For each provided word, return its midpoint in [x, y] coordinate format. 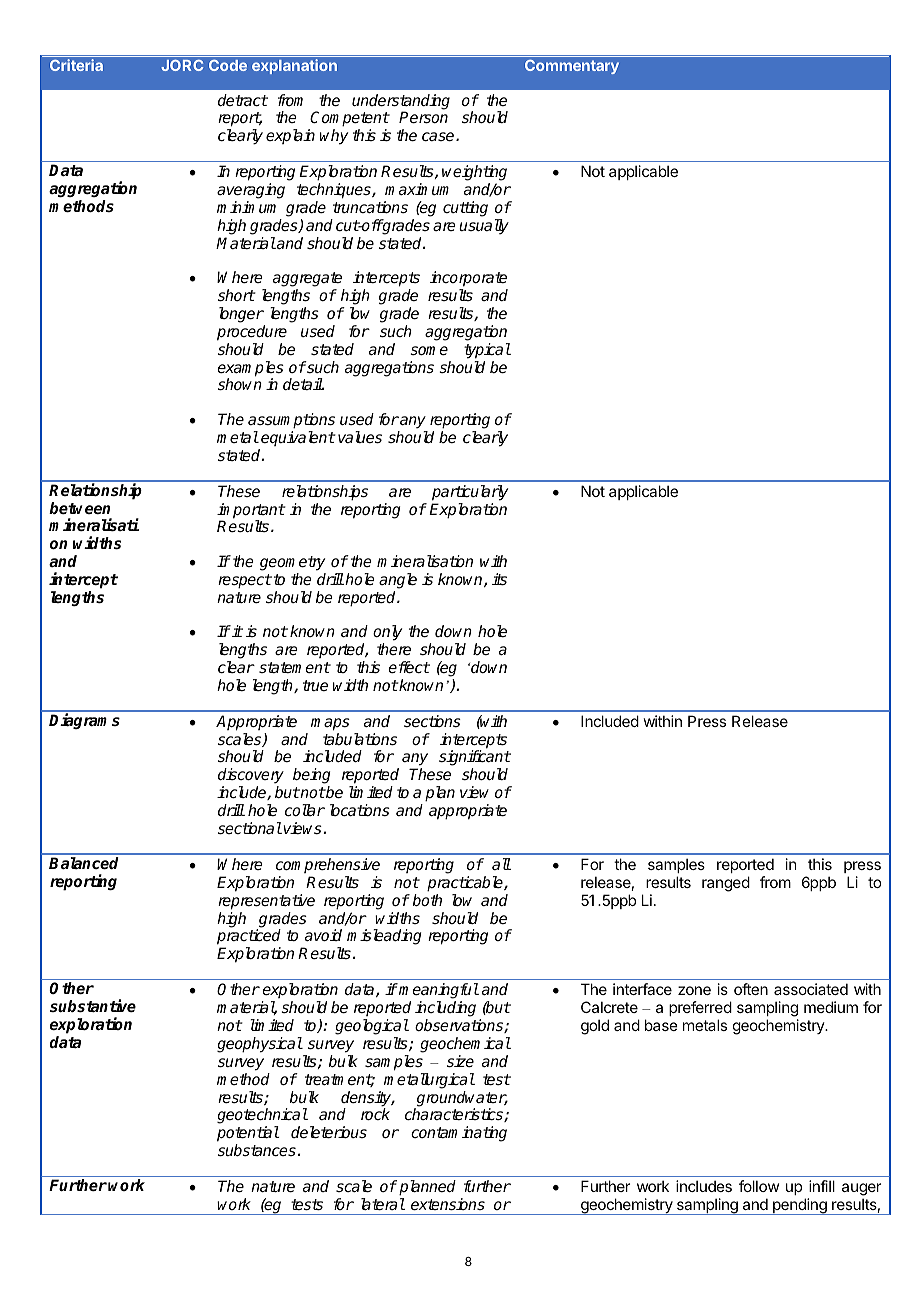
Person [423, 117]
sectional [250, 828]
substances [257, 1150]
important [251, 512]
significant [475, 759]
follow [759, 1186]
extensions [448, 1204]
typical [487, 351]
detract [243, 100]
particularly [470, 493]
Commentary [572, 67]
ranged [726, 884]
